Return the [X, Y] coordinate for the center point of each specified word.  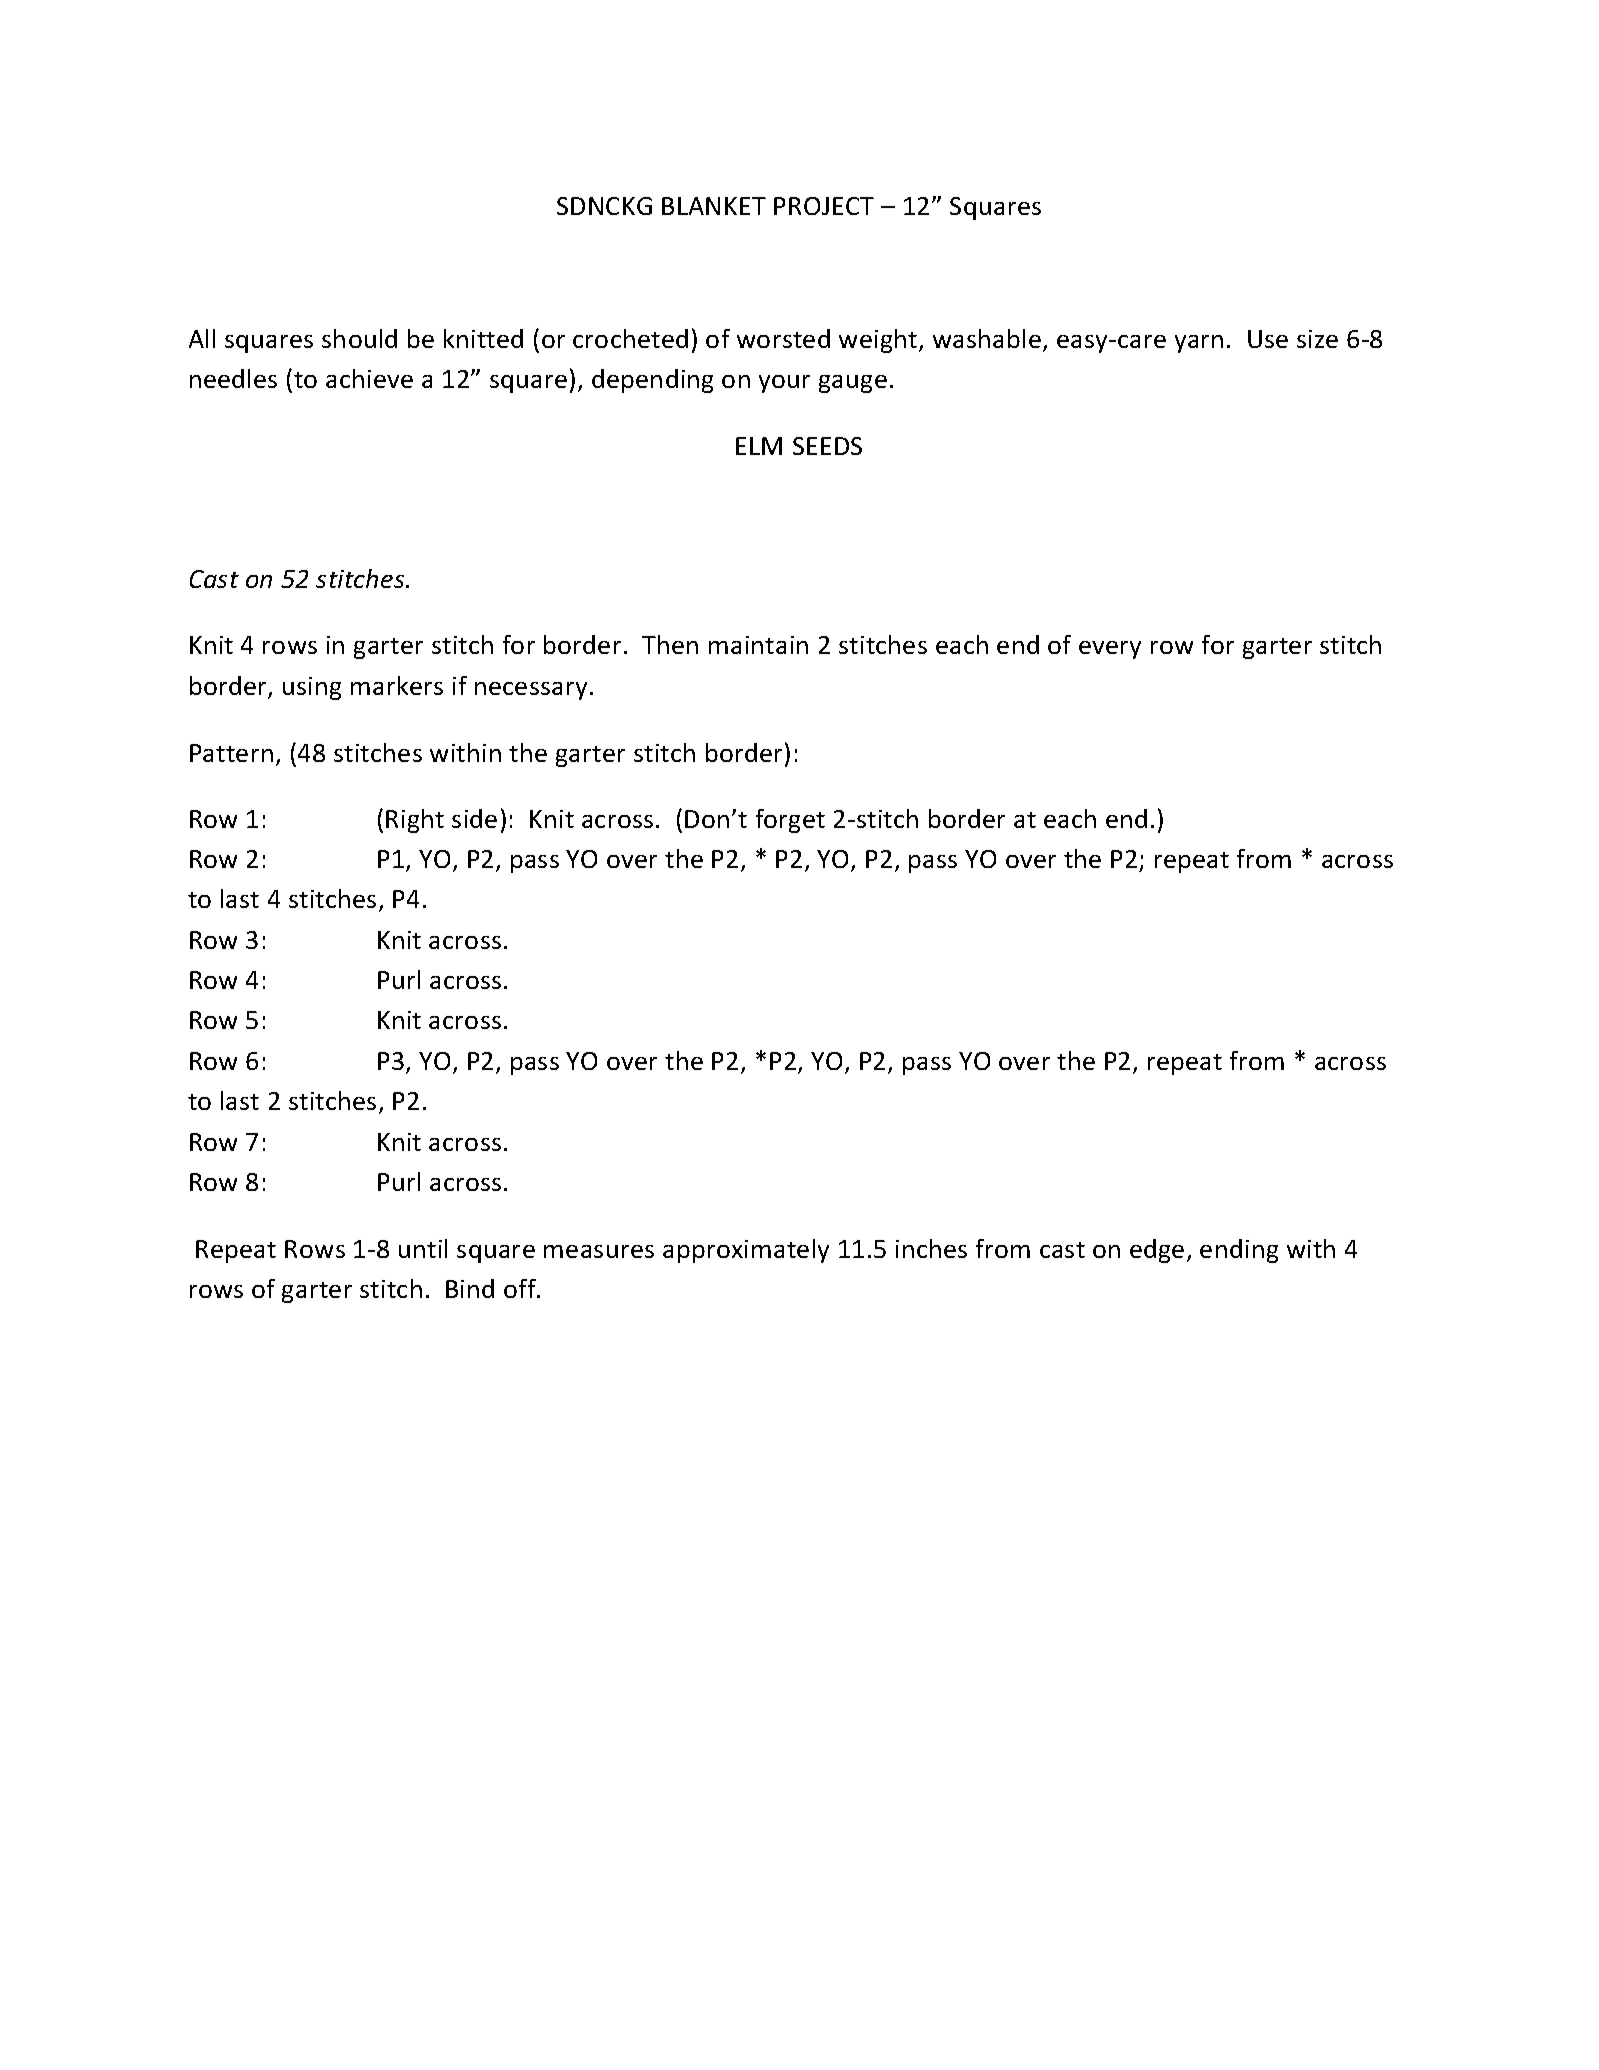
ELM [759, 446]
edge [1157, 1251]
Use [1268, 339]
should [359, 338]
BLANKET [714, 206]
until [423, 1248]
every [1110, 650]
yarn [1199, 344]
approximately [746, 1251]
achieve [369, 378]
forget [790, 821]
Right [415, 821]
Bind [470, 1288]
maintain [758, 645]
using [312, 688]
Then [670, 644]
